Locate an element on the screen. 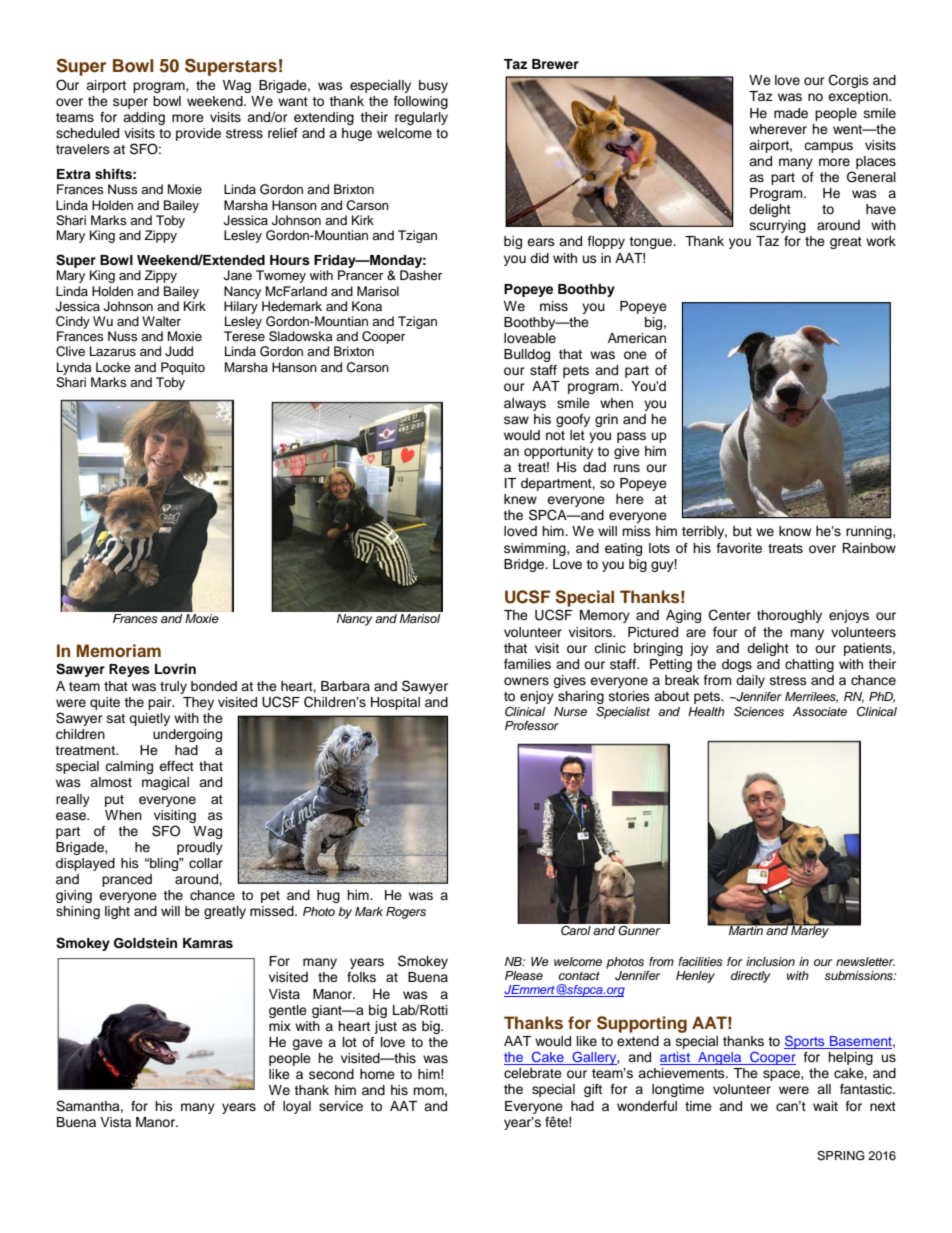 This screenshot has width=952, height=1233. Bridge is located at coordinates (525, 565).
